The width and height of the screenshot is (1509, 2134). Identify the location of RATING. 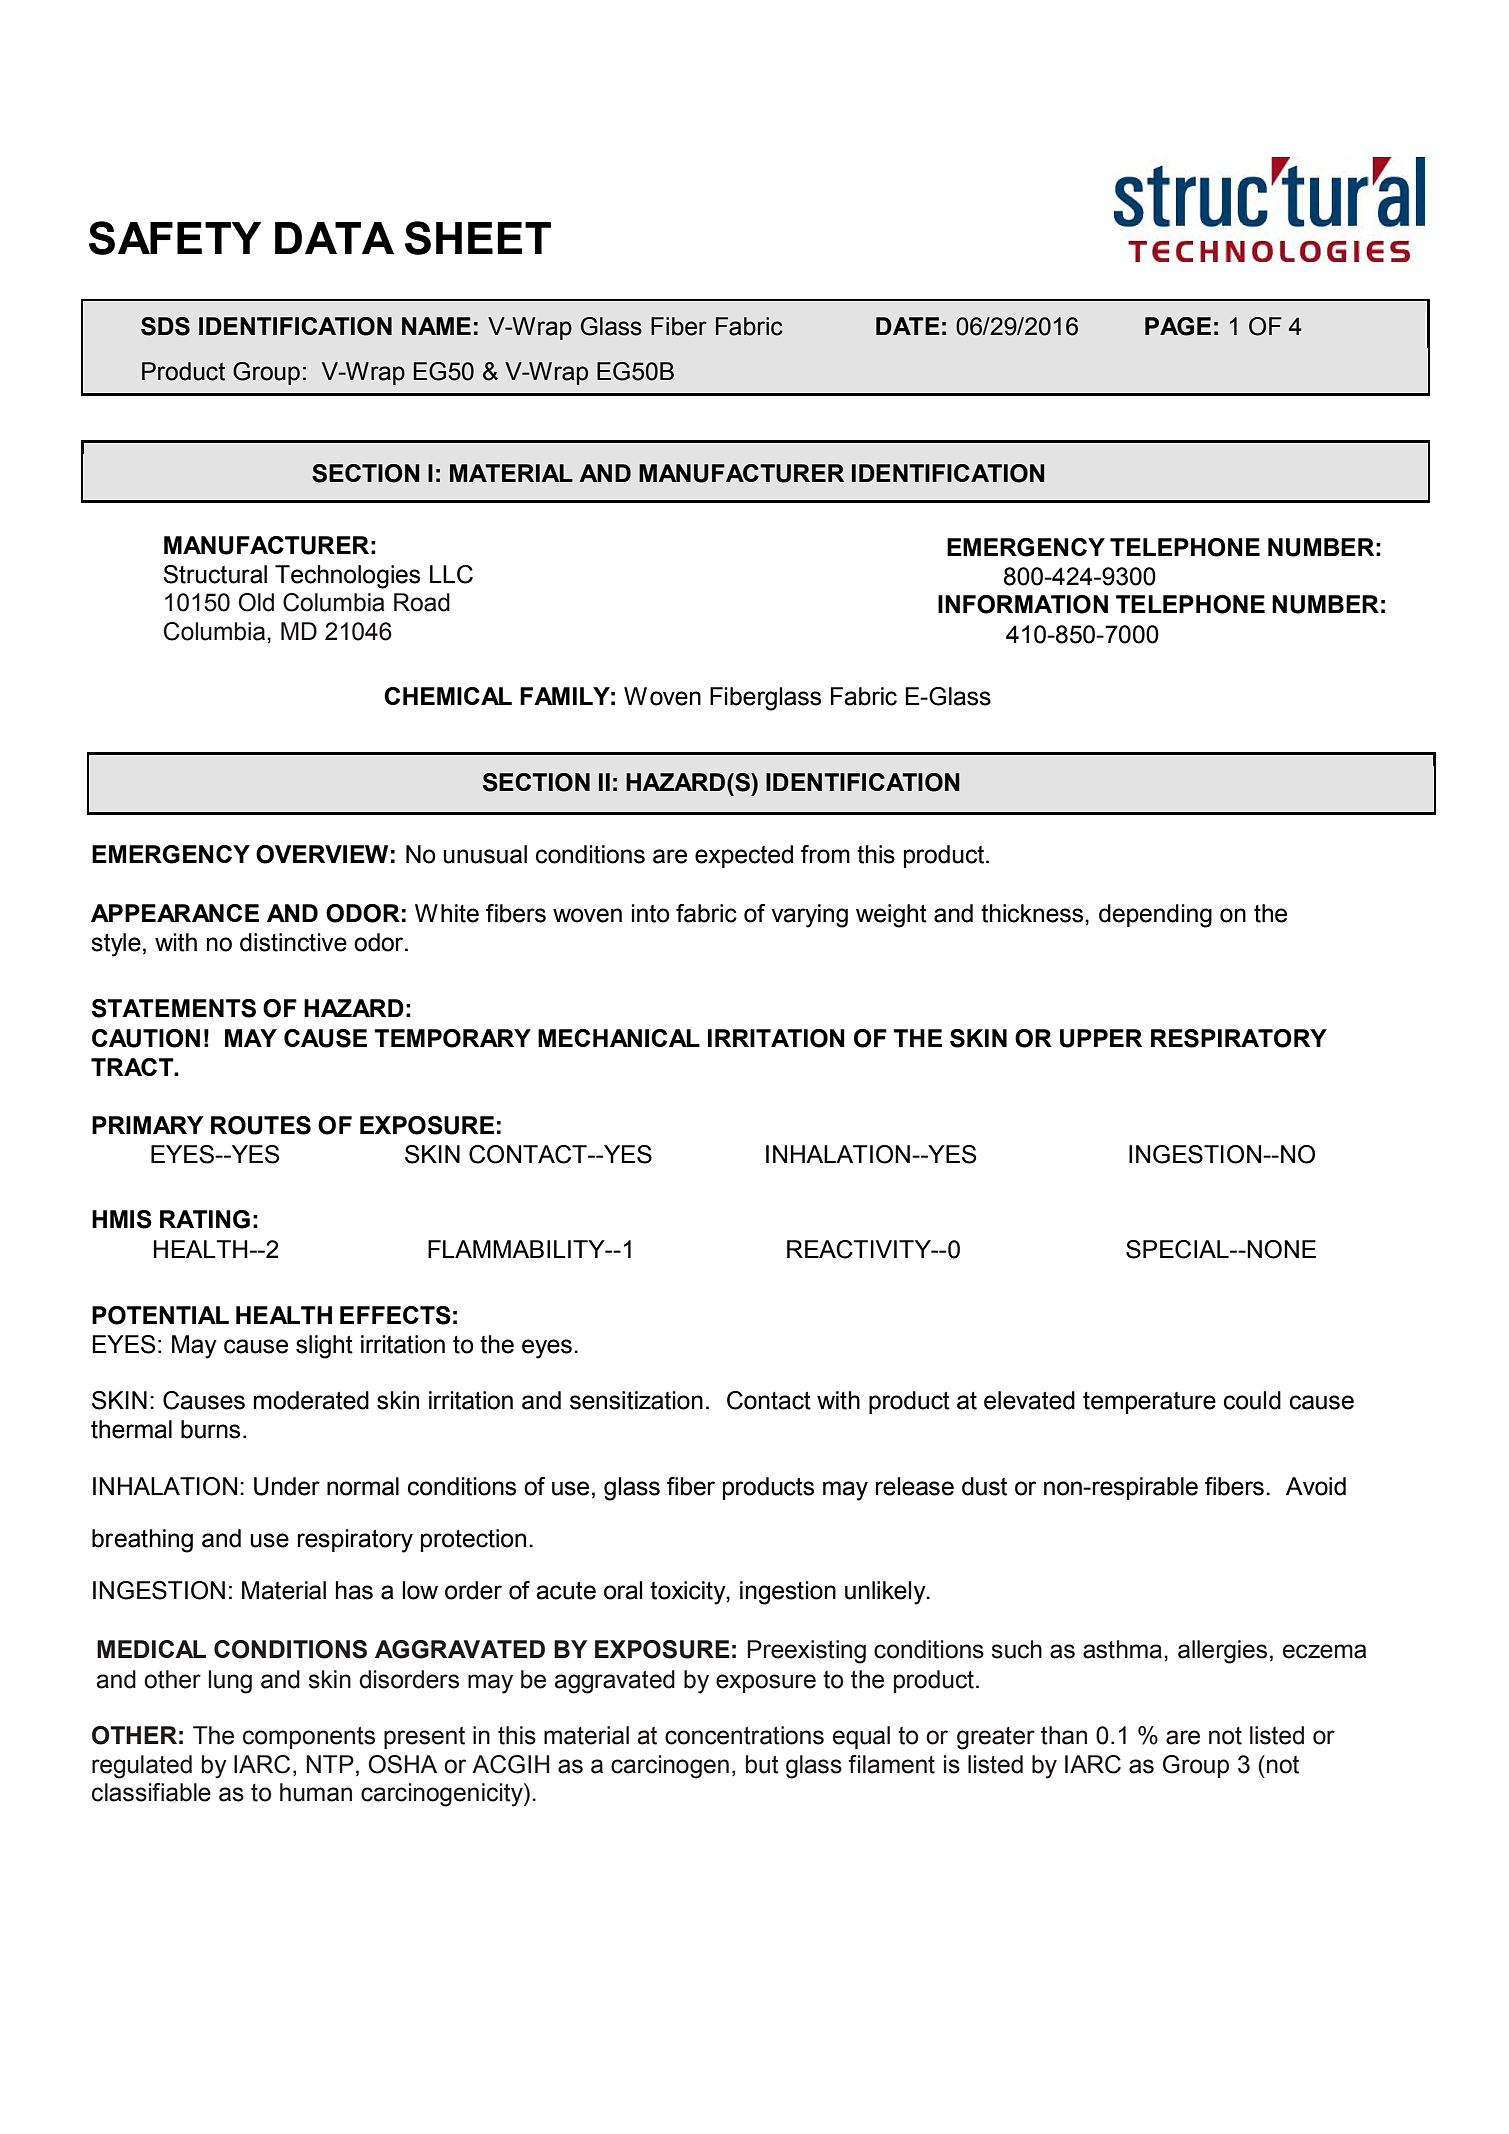
(205, 1219).
